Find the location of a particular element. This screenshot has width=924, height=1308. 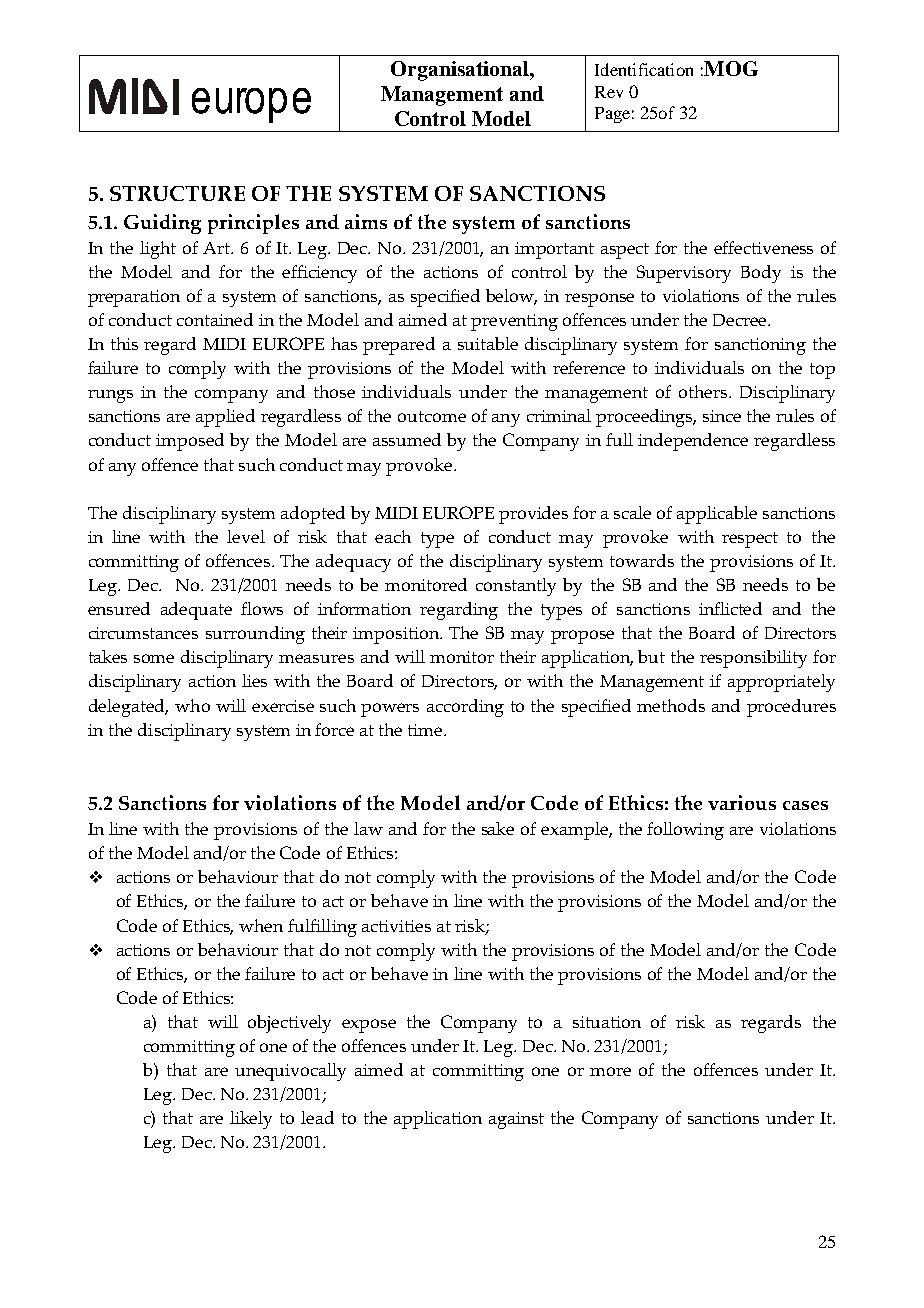

imposed is located at coordinates (190, 442).
